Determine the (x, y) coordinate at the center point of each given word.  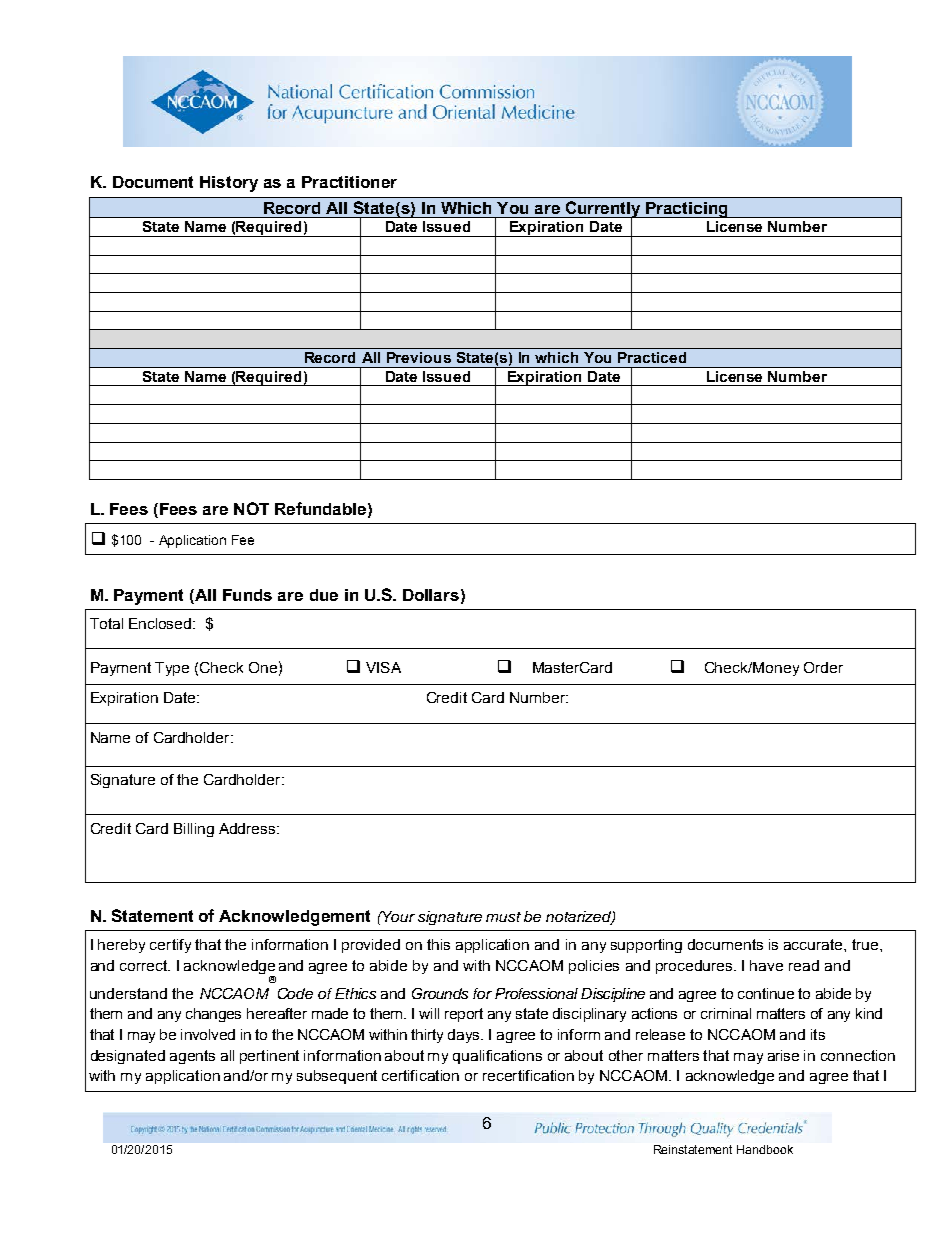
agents (192, 1057)
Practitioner (349, 182)
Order (823, 667)
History (229, 184)
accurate (814, 944)
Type (172, 669)
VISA (383, 667)
